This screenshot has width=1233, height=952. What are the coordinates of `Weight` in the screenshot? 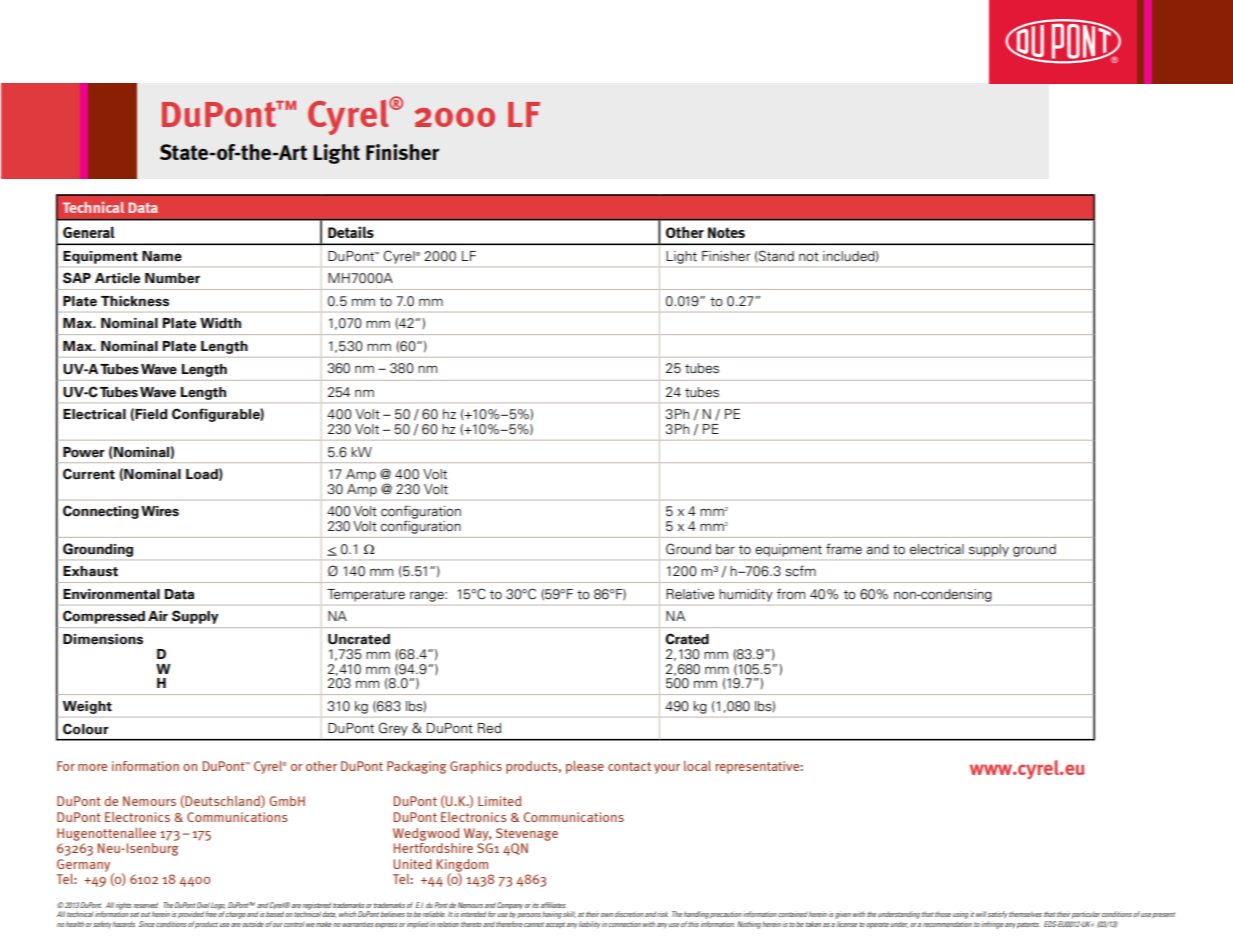 It's located at (87, 707).
